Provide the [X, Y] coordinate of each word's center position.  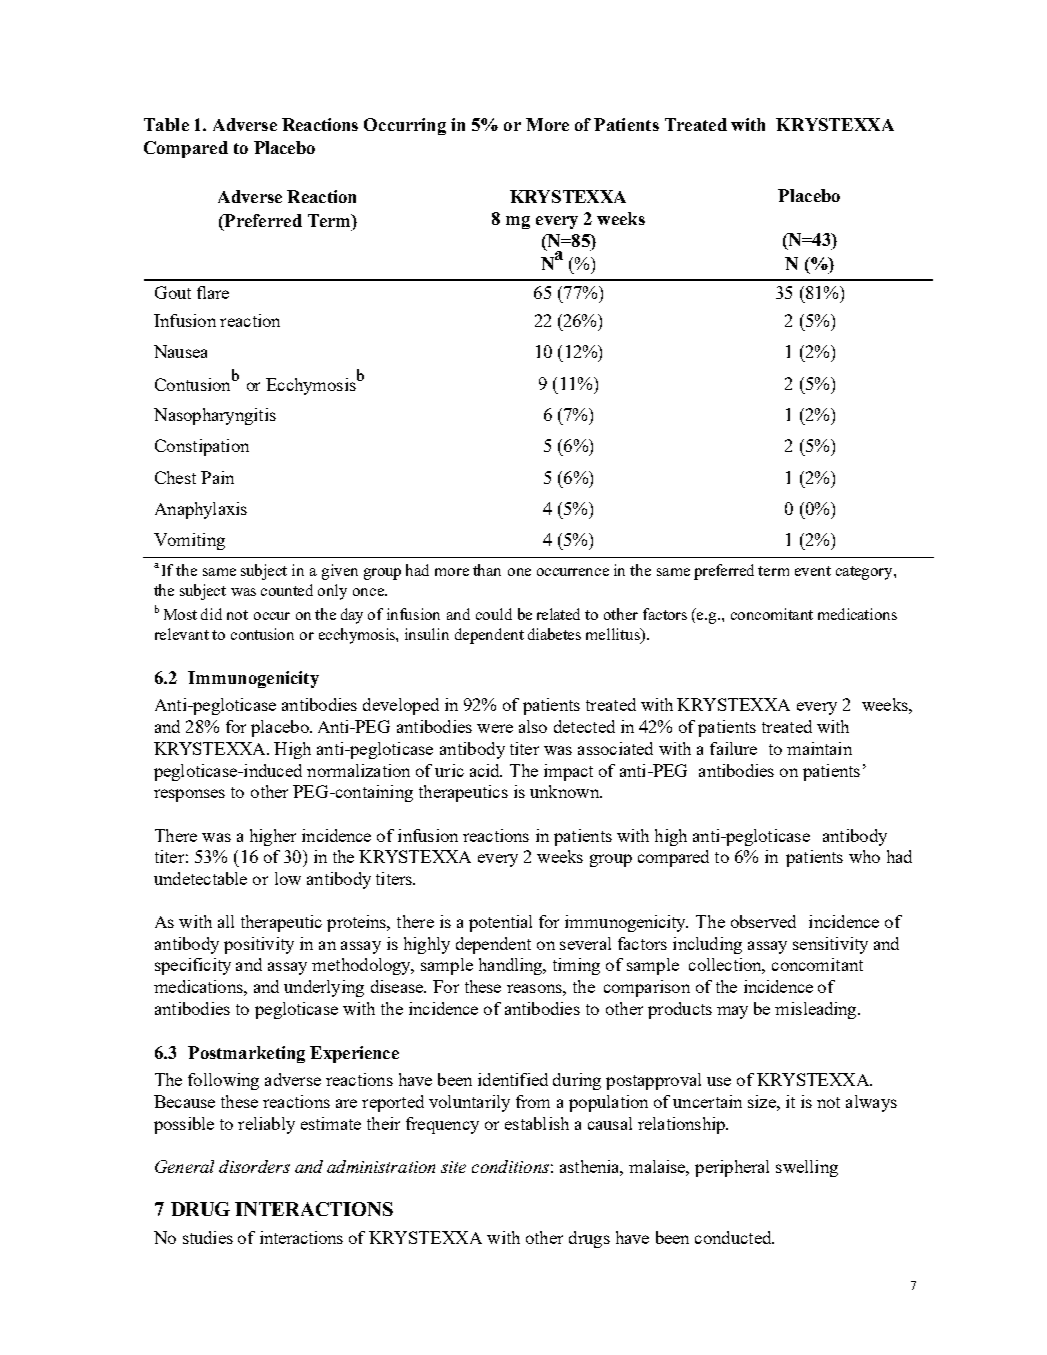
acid [486, 770]
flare [213, 292]
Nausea [180, 351]
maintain [819, 748]
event [813, 571]
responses [189, 795]
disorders [254, 1166]
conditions [510, 1166]
